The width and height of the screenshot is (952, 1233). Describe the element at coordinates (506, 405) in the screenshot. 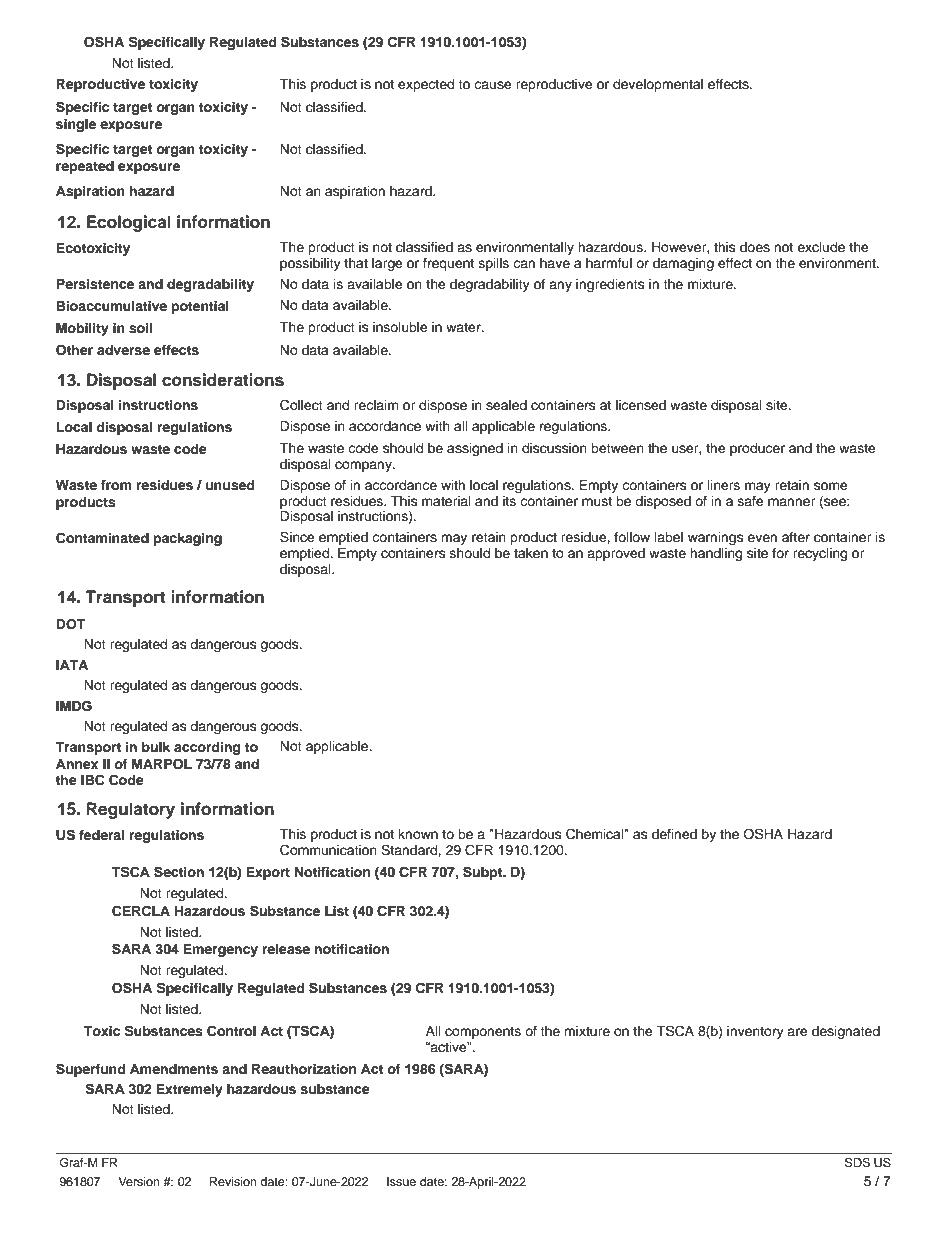

I see `sealed` at that location.
